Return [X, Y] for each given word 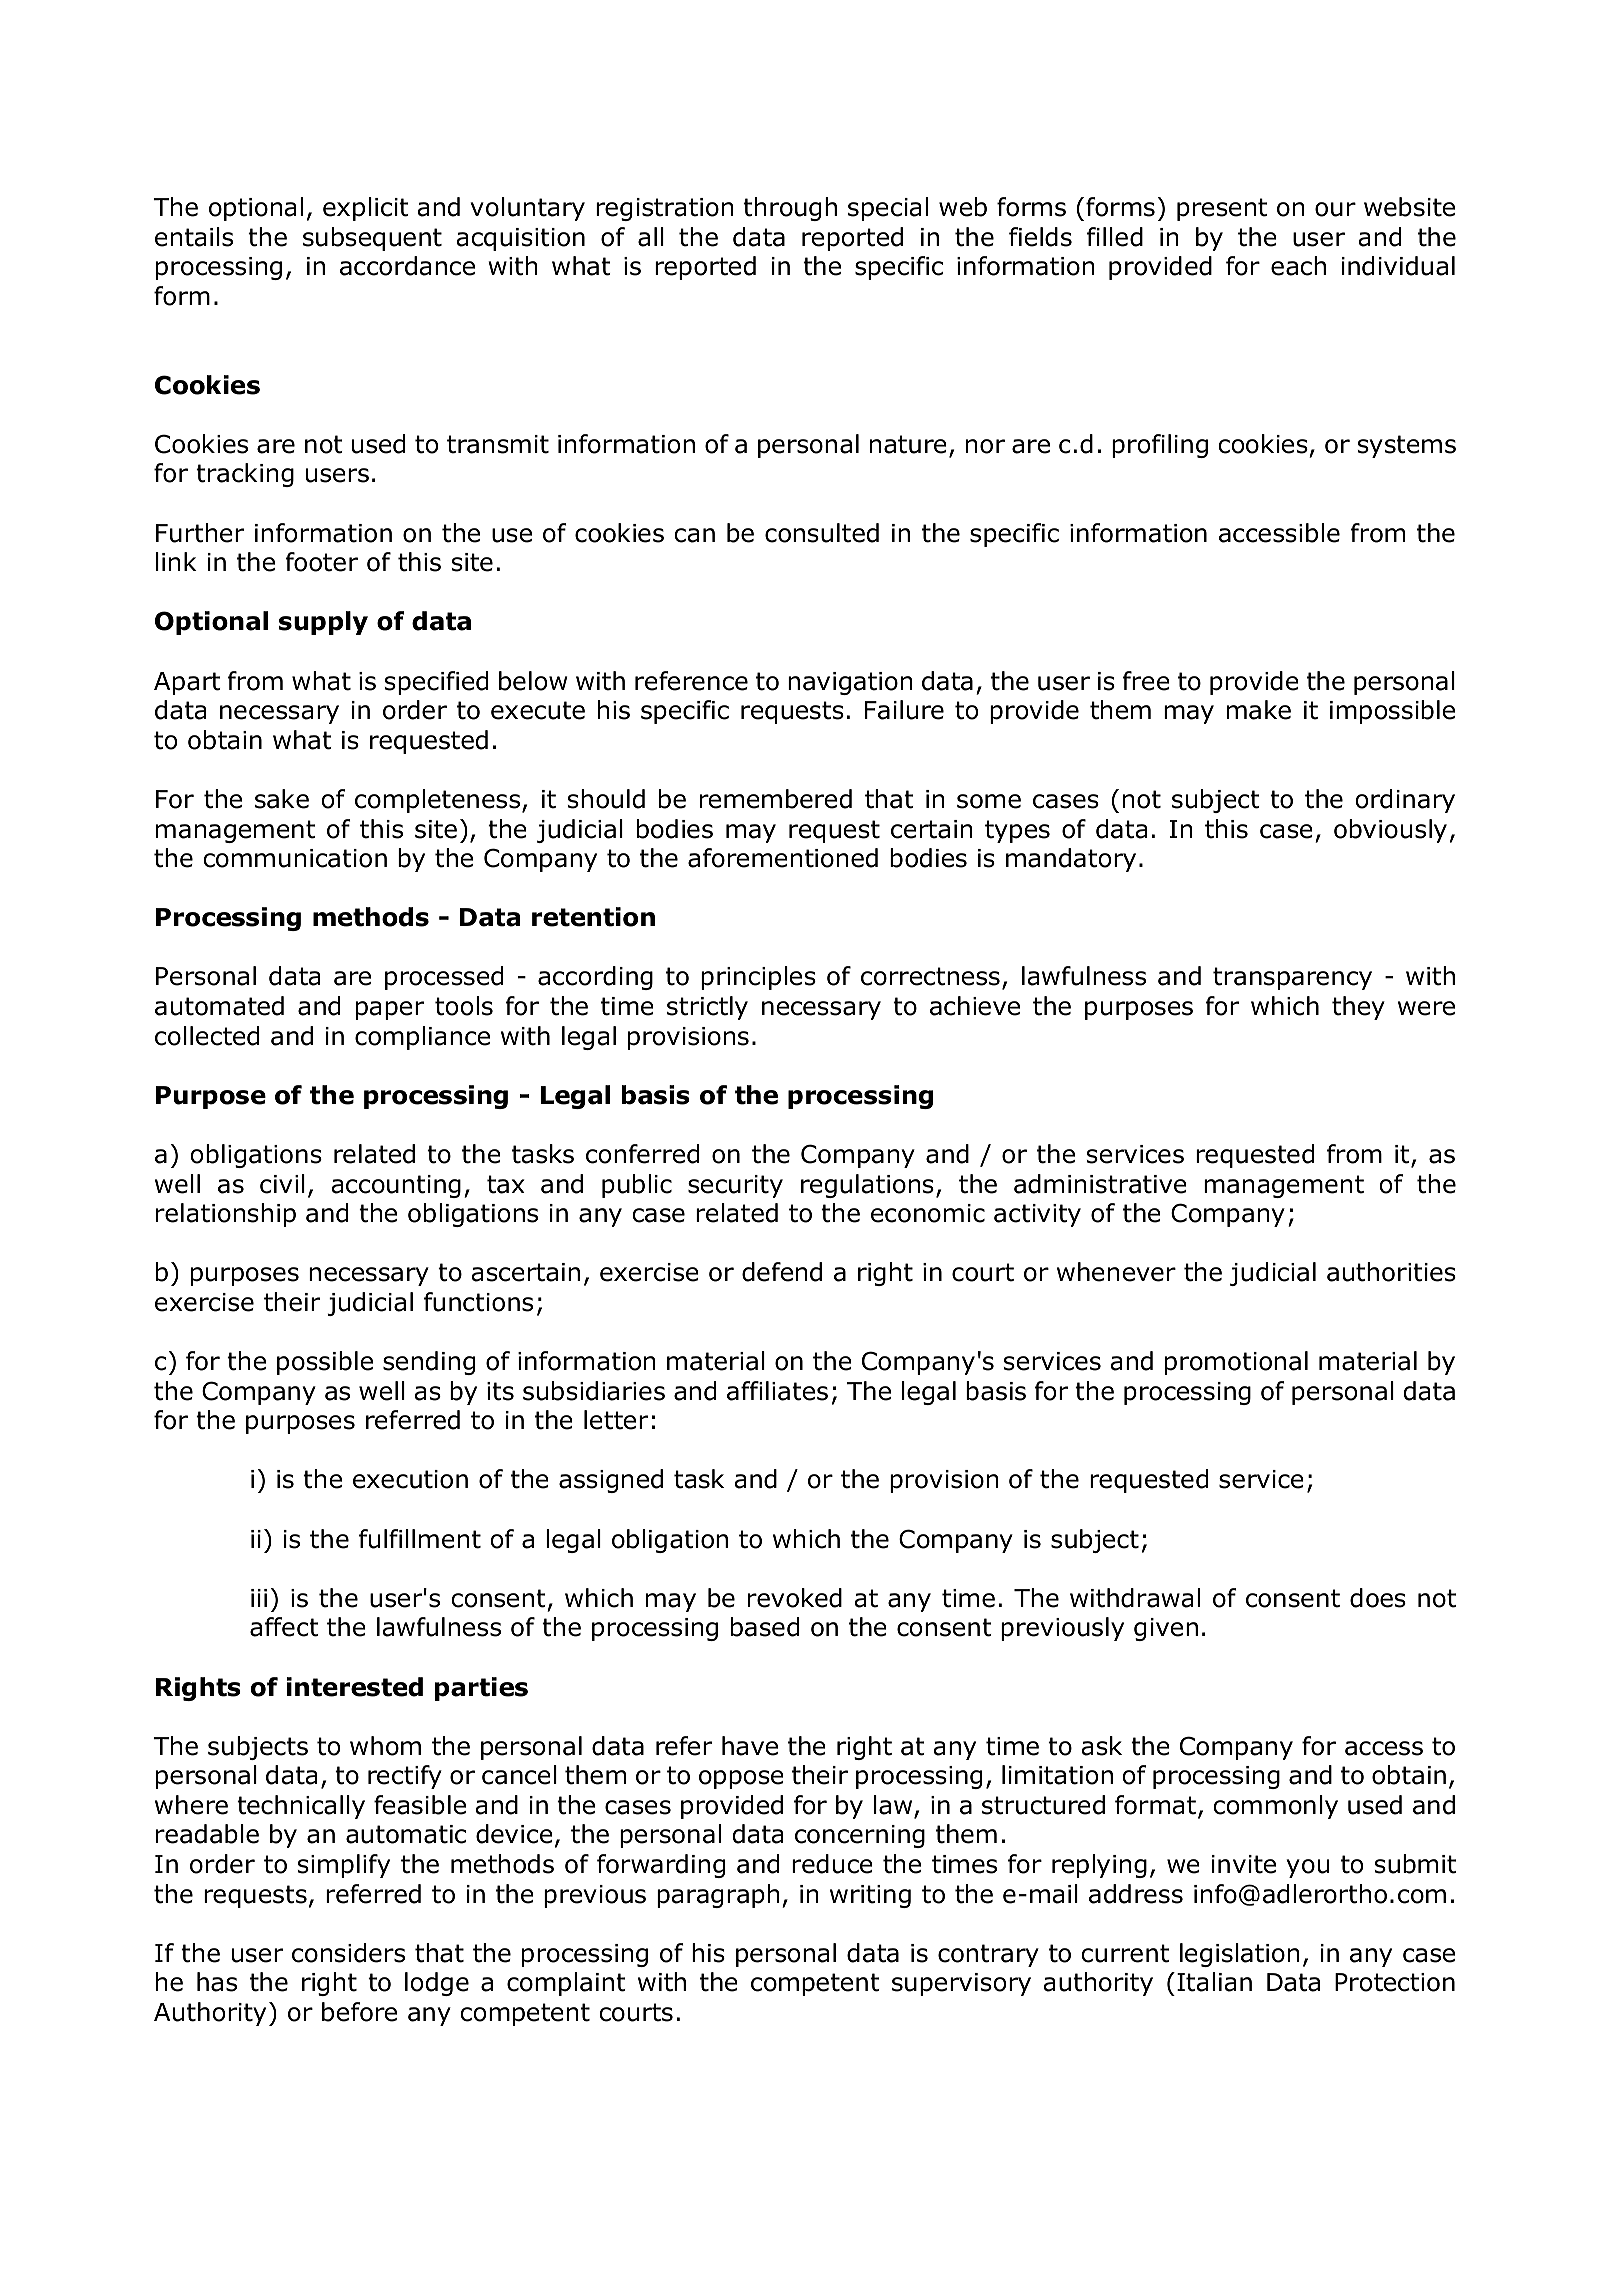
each [1298, 266]
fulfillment [420, 1539]
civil [282, 1184]
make [1259, 710]
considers [348, 1953]
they [1358, 1008]
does [1378, 1598]
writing [870, 1896]
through [790, 209]
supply [323, 623]
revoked [795, 1598]
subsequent [372, 239]
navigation [850, 683]
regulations [867, 1186]
